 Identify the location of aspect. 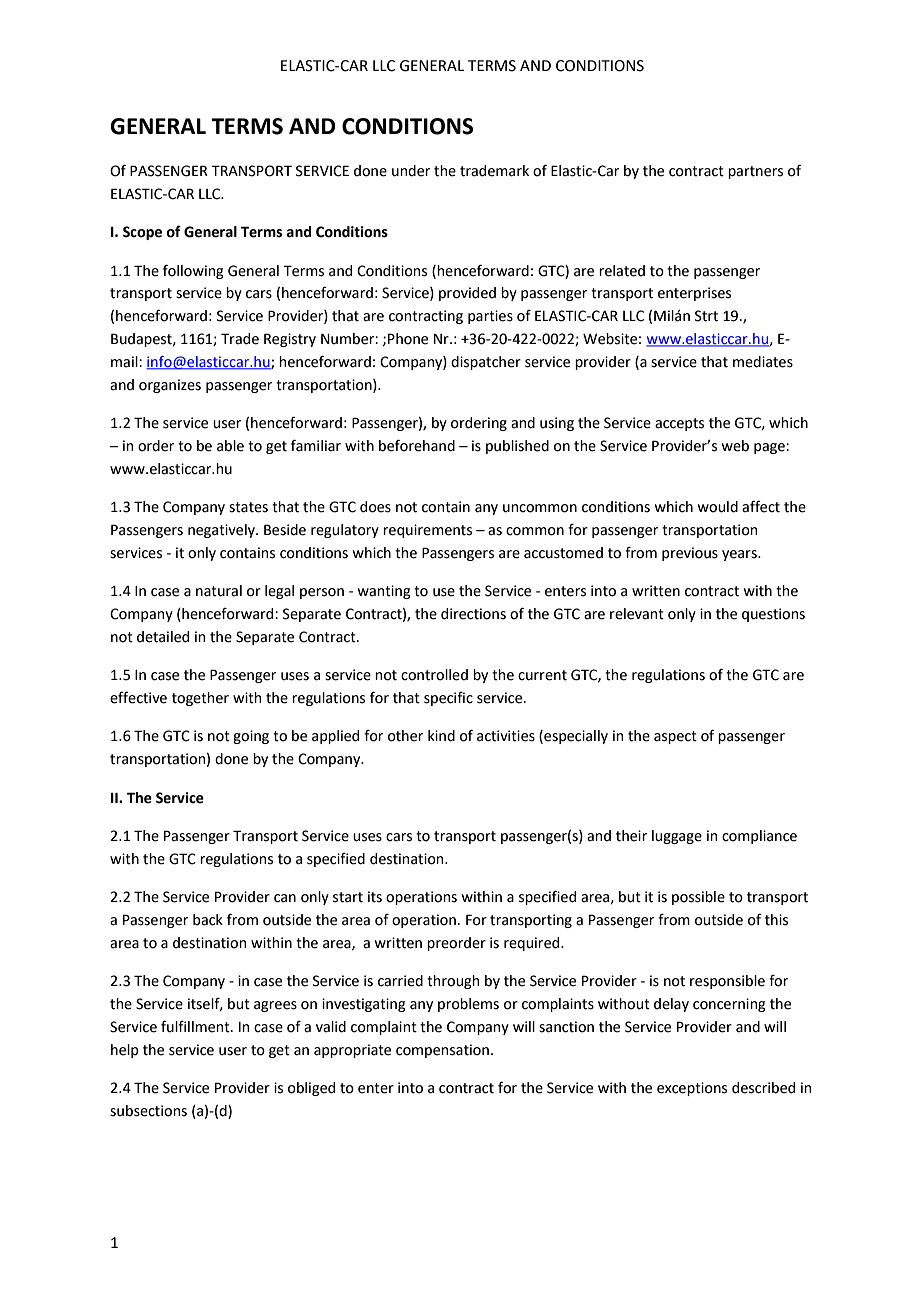
(675, 737).
